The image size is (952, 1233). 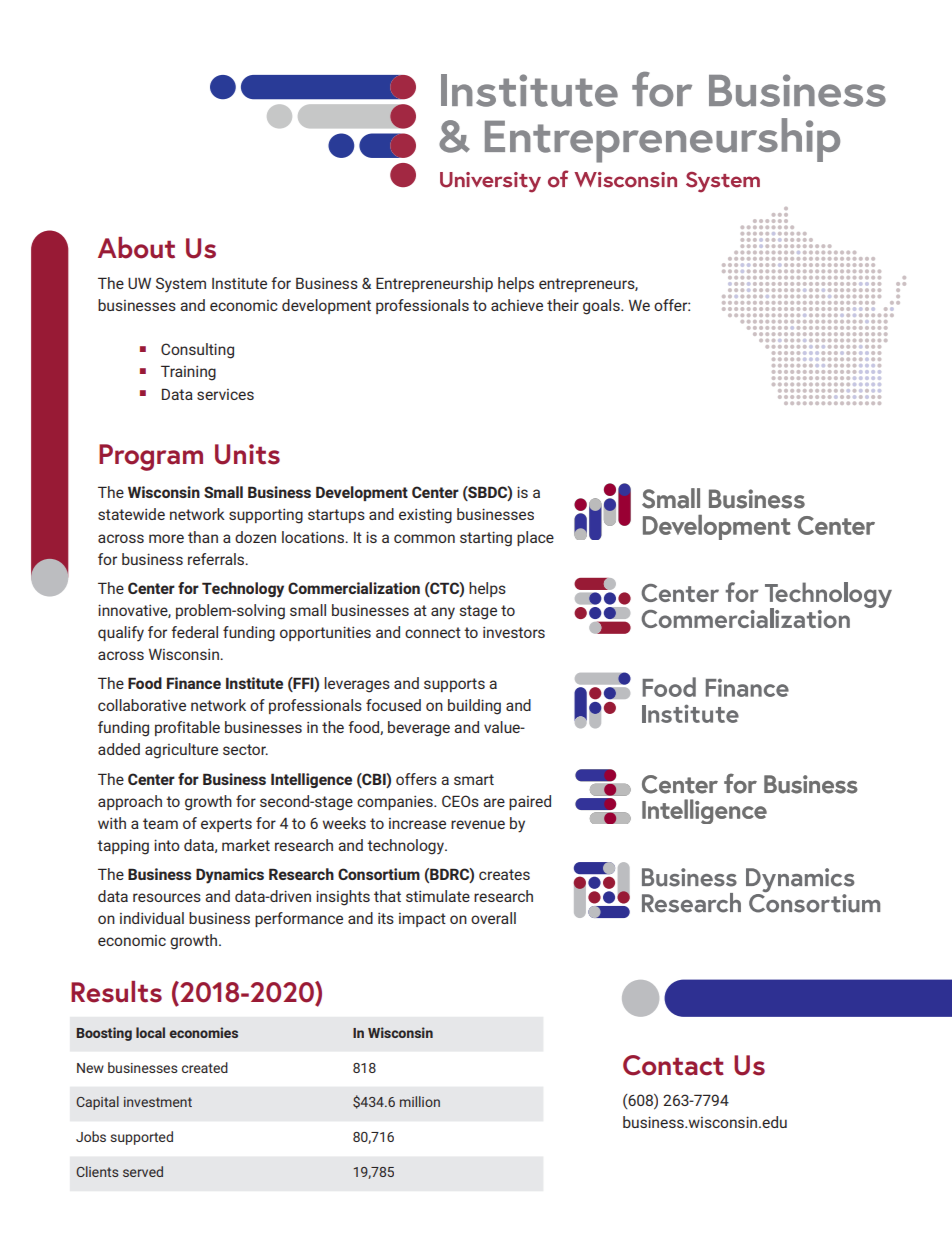 What do you see at coordinates (393, 705) in the page?
I see `focused` at bounding box center [393, 705].
